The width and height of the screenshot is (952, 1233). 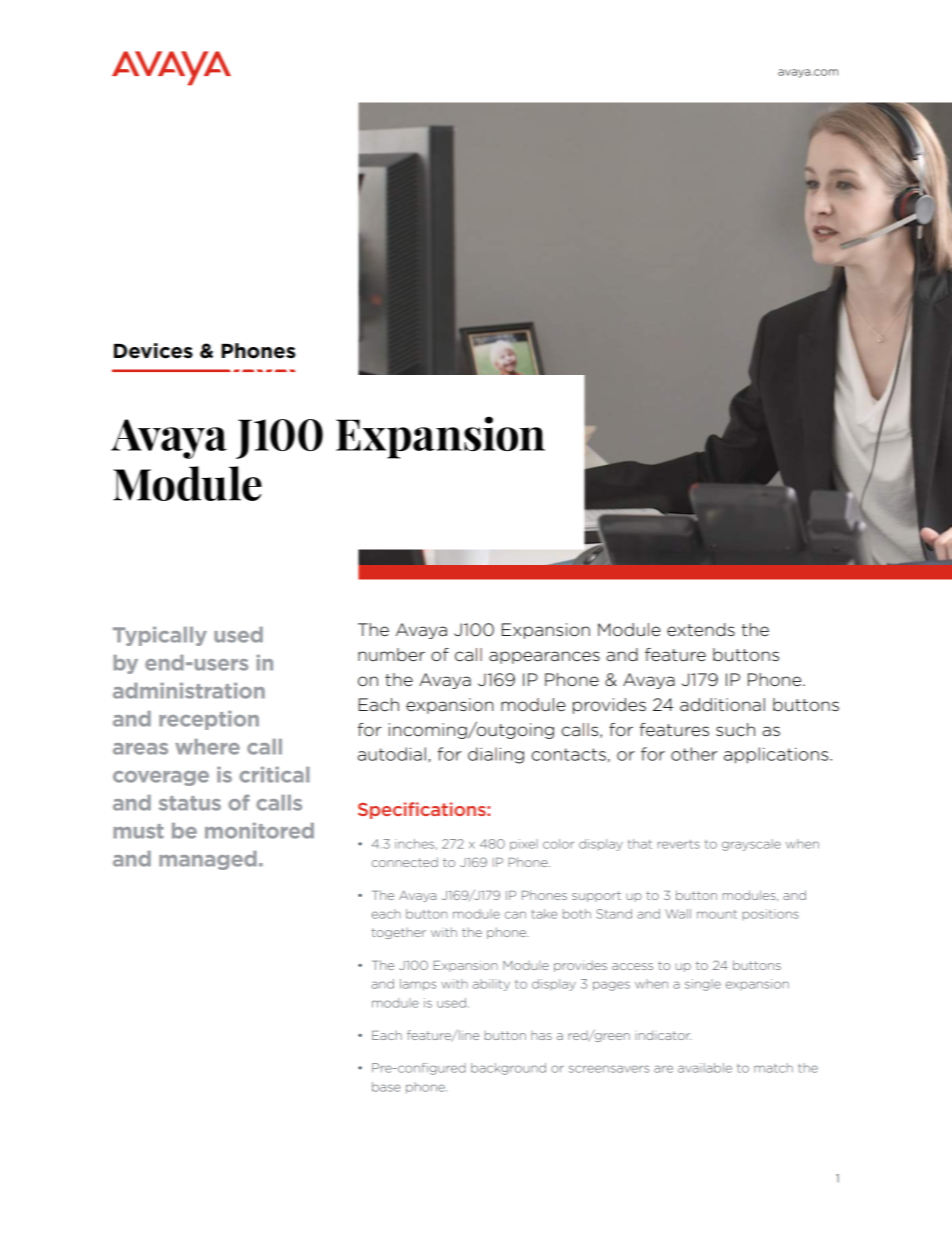 What do you see at coordinates (701, 630) in the screenshot?
I see `extends` at bounding box center [701, 630].
